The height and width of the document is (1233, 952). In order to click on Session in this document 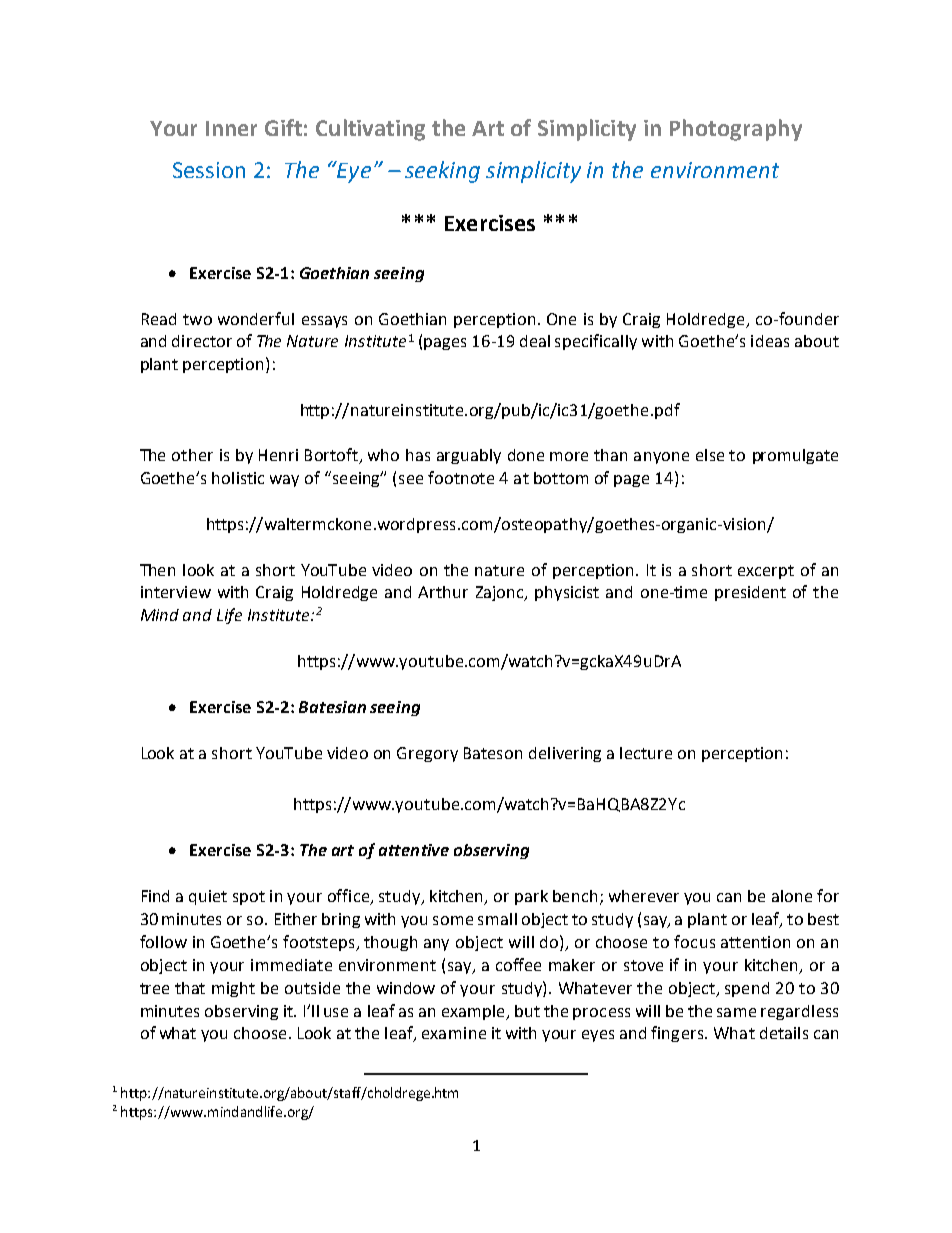, I will do `click(209, 170)`.
